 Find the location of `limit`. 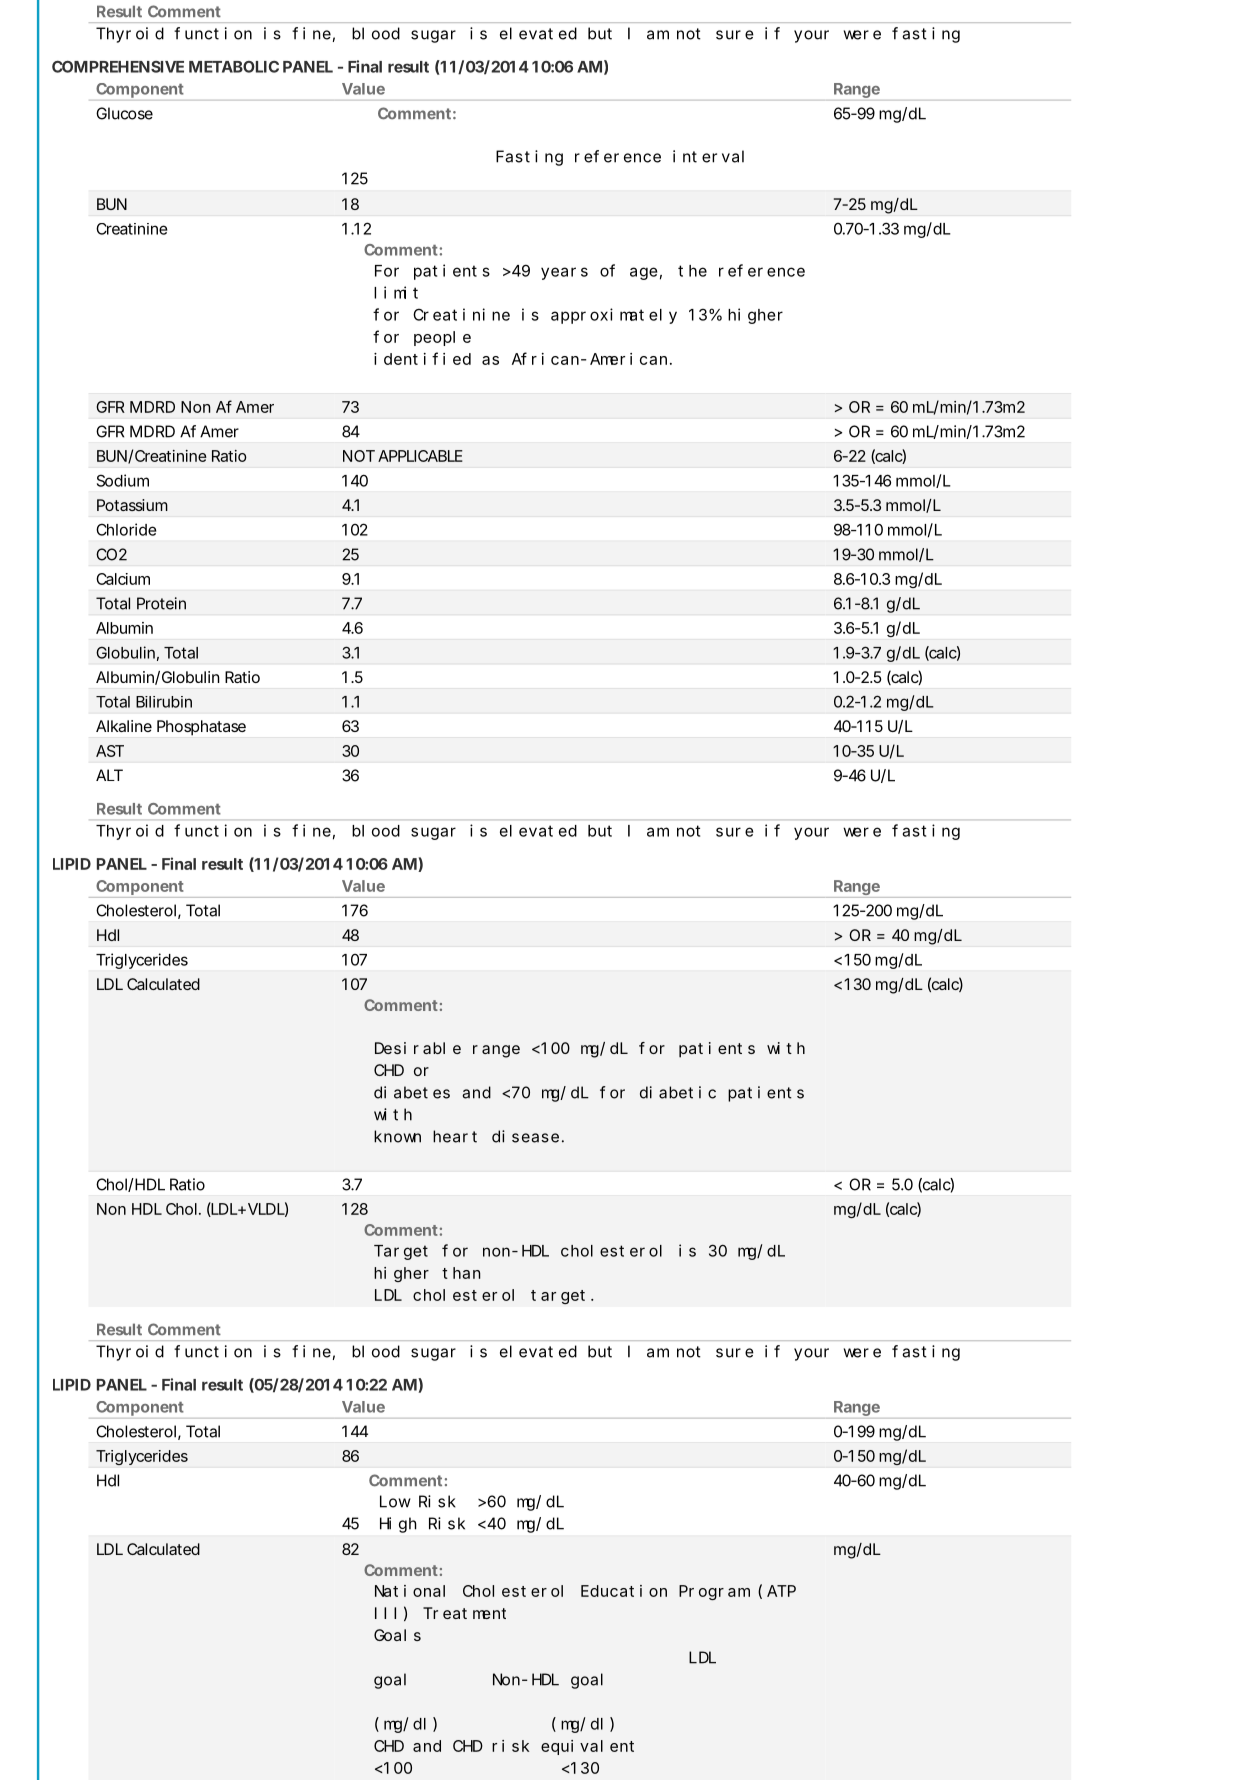

limit is located at coordinates (396, 292).
